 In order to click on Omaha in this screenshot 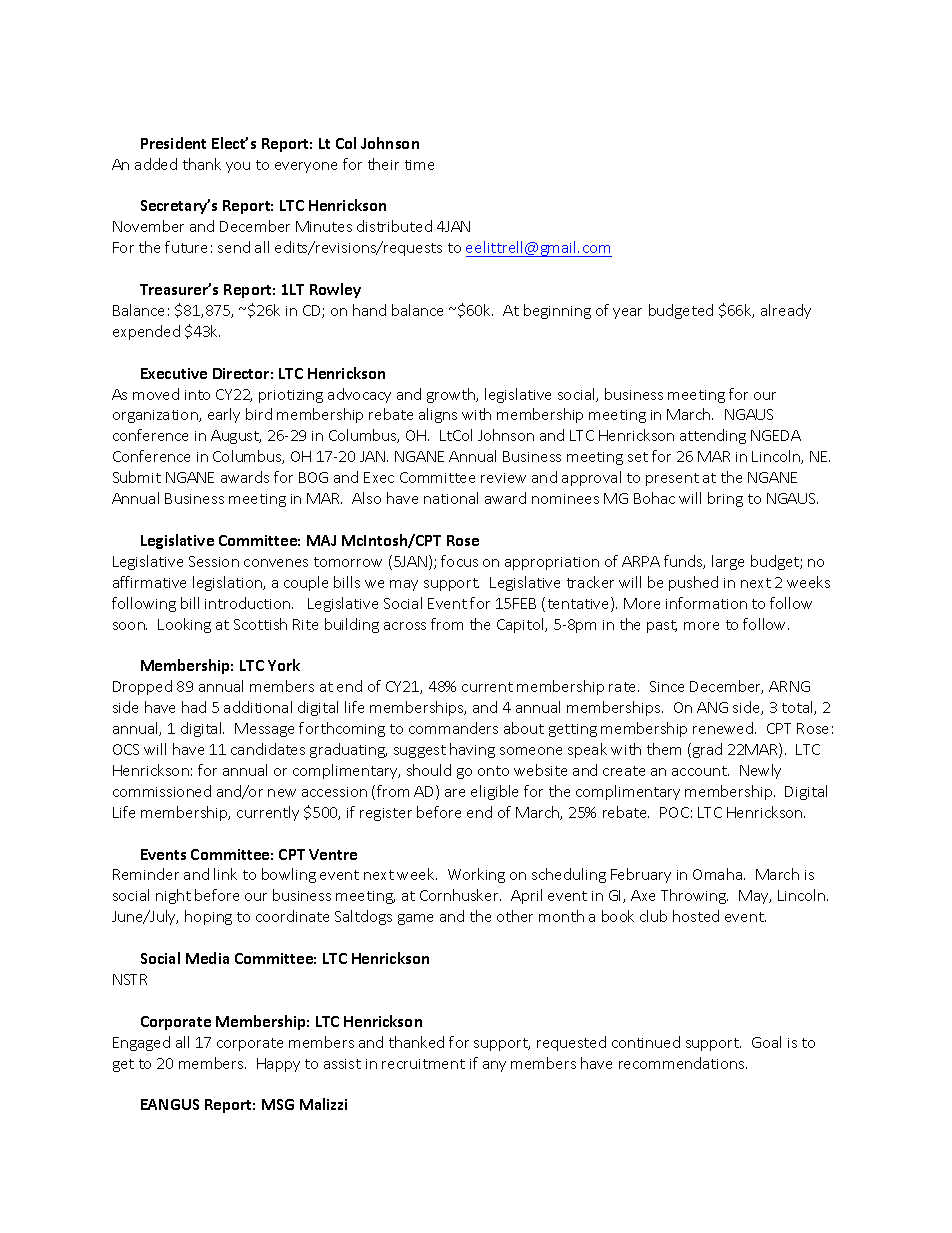, I will do `click(719, 874)`.
